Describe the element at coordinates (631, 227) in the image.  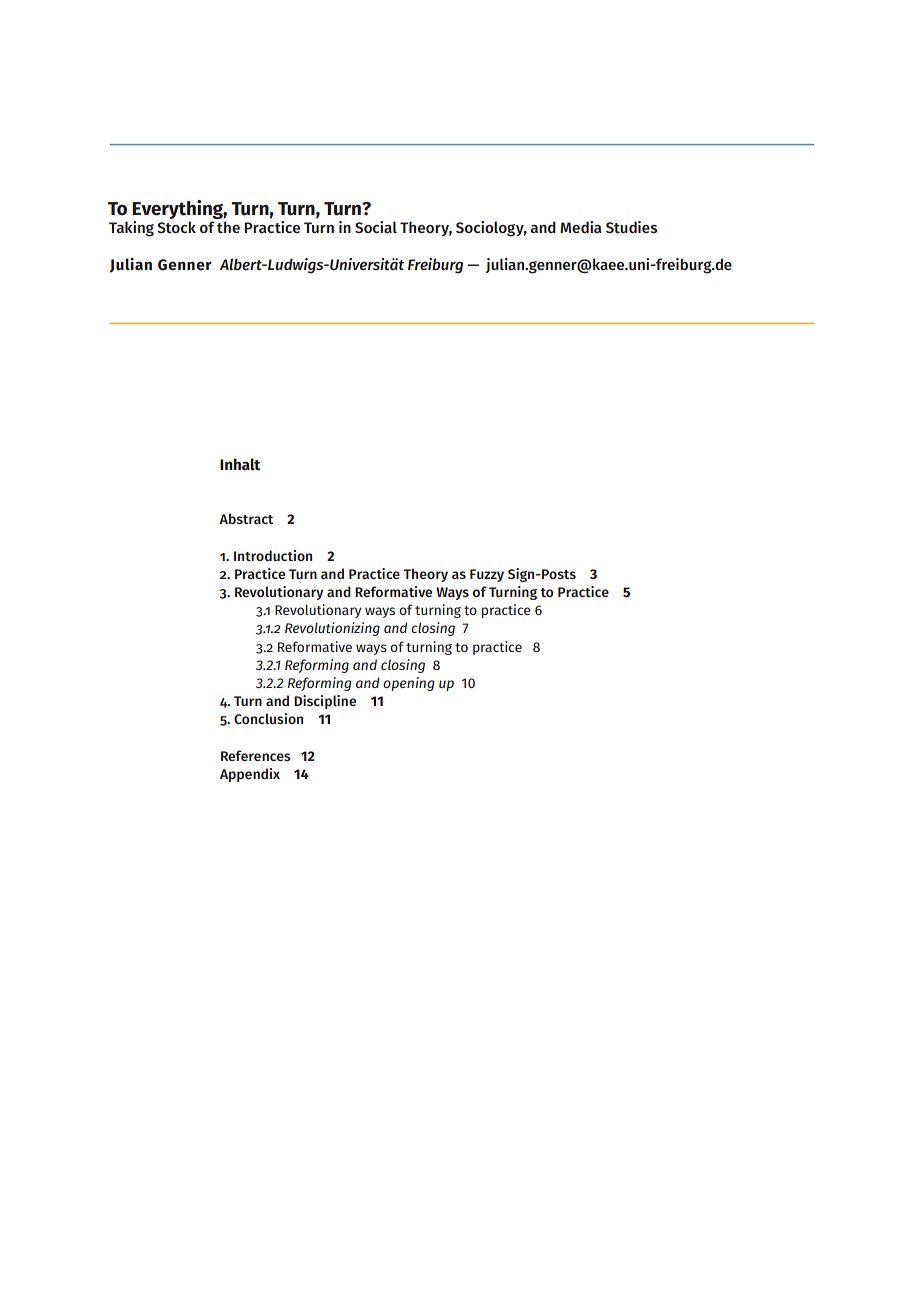
I see `Studies` at that location.
